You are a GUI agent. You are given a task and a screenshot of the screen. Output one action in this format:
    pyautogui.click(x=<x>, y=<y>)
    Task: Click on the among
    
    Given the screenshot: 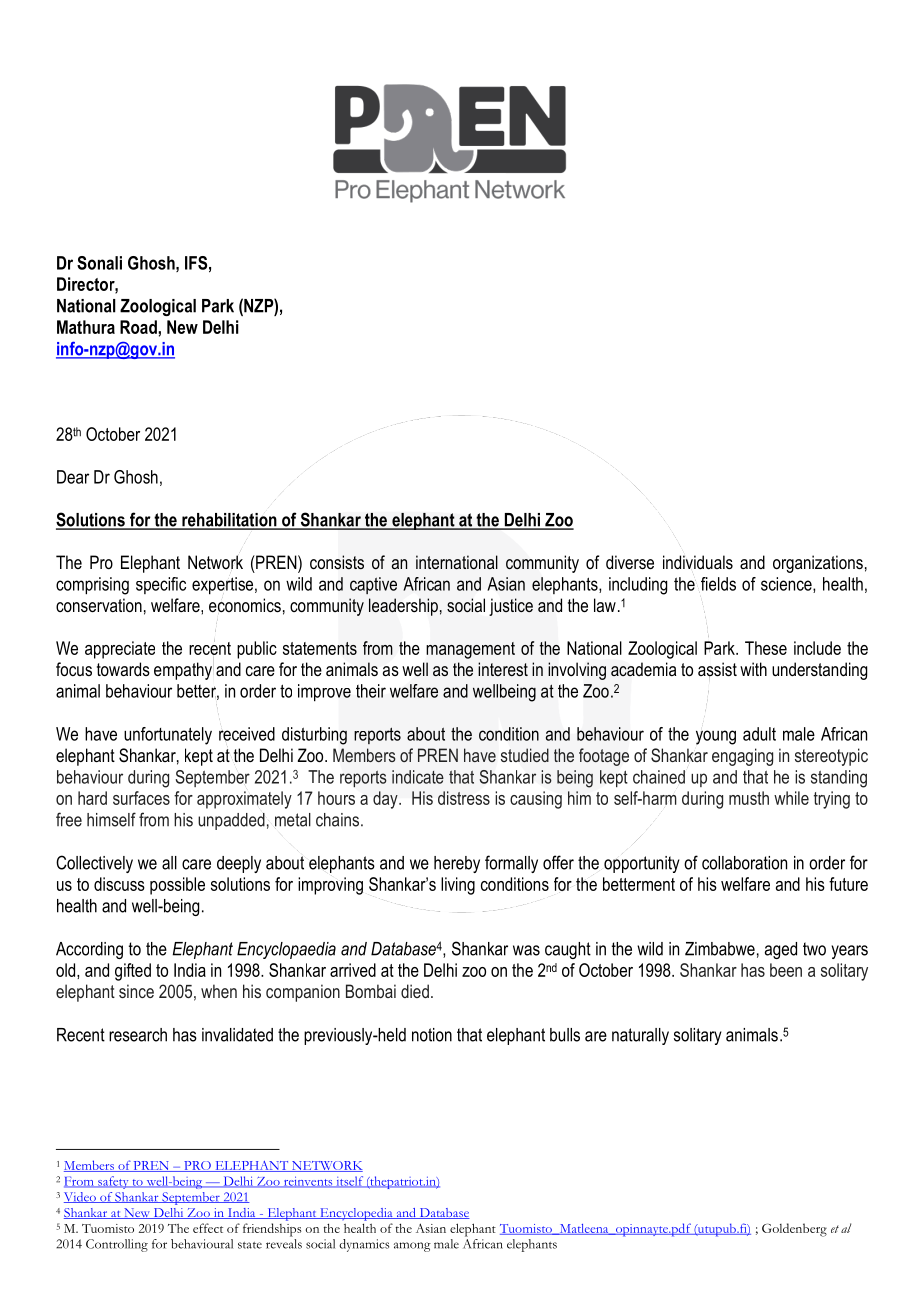 What is the action you would take?
    pyautogui.click(x=412, y=1247)
